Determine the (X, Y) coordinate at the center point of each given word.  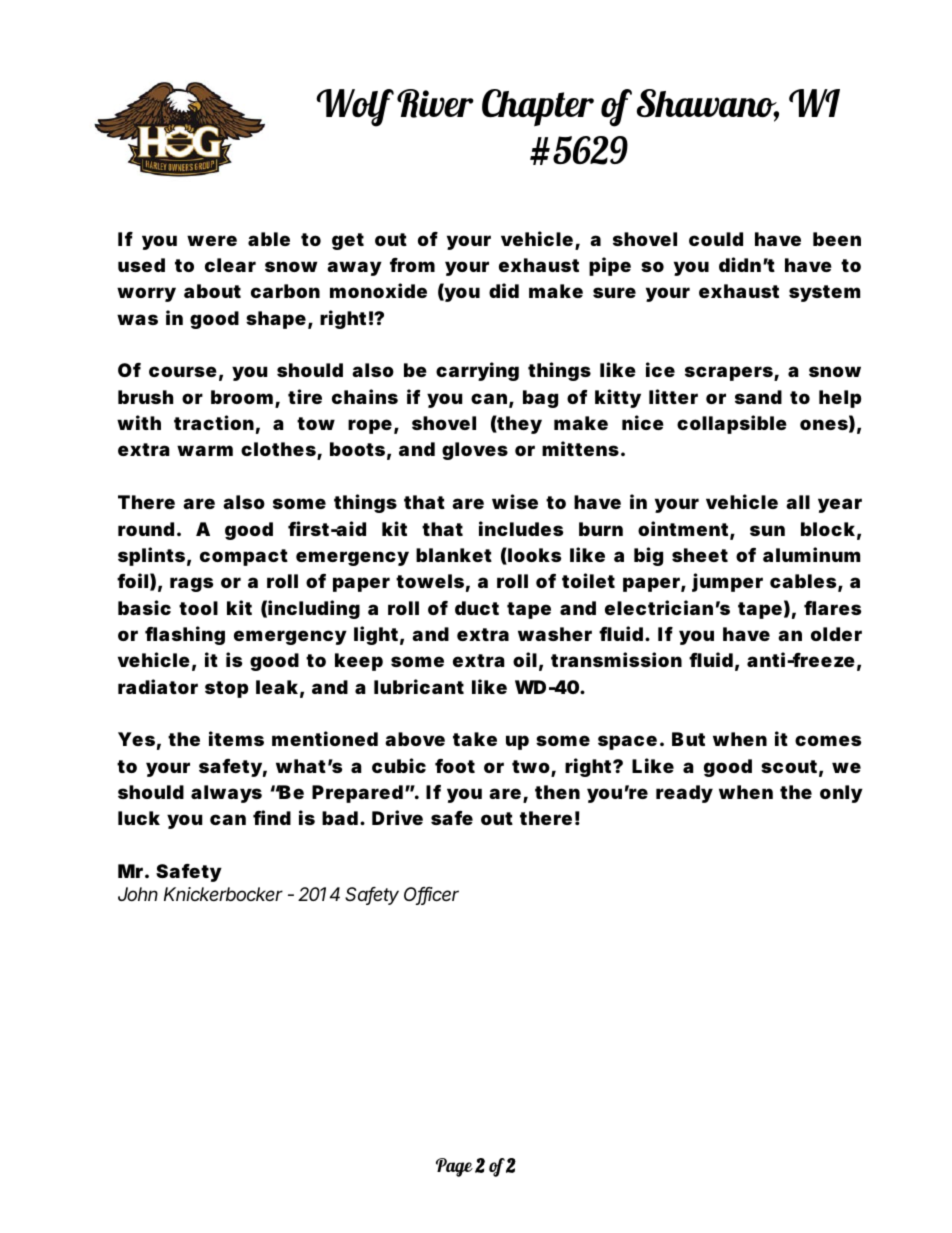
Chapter (538, 108)
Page (454, 1167)
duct (477, 608)
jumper (727, 582)
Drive (397, 817)
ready (684, 794)
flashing (185, 635)
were (212, 240)
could (716, 239)
